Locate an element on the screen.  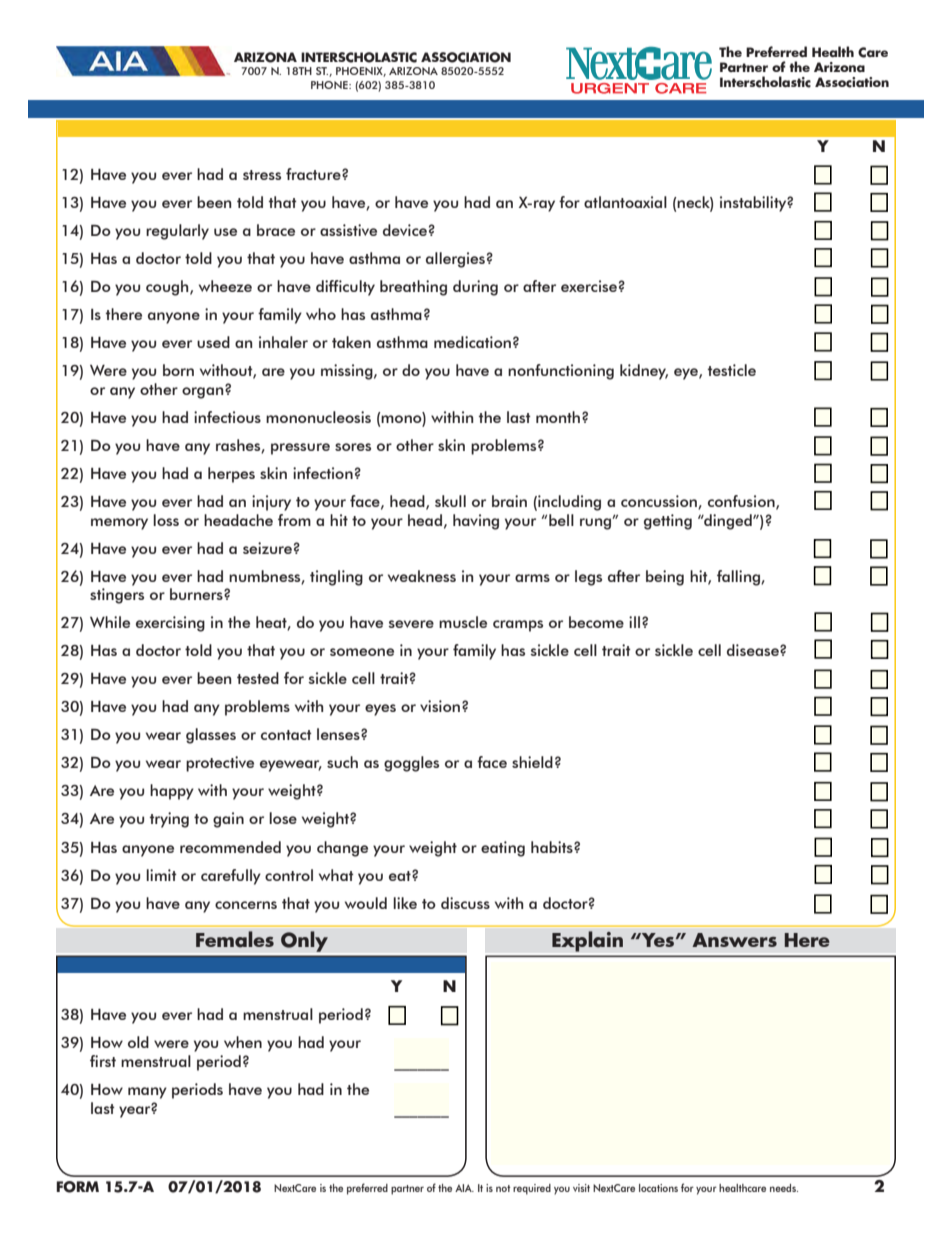
AIA is located at coordinates (464, 1188).
